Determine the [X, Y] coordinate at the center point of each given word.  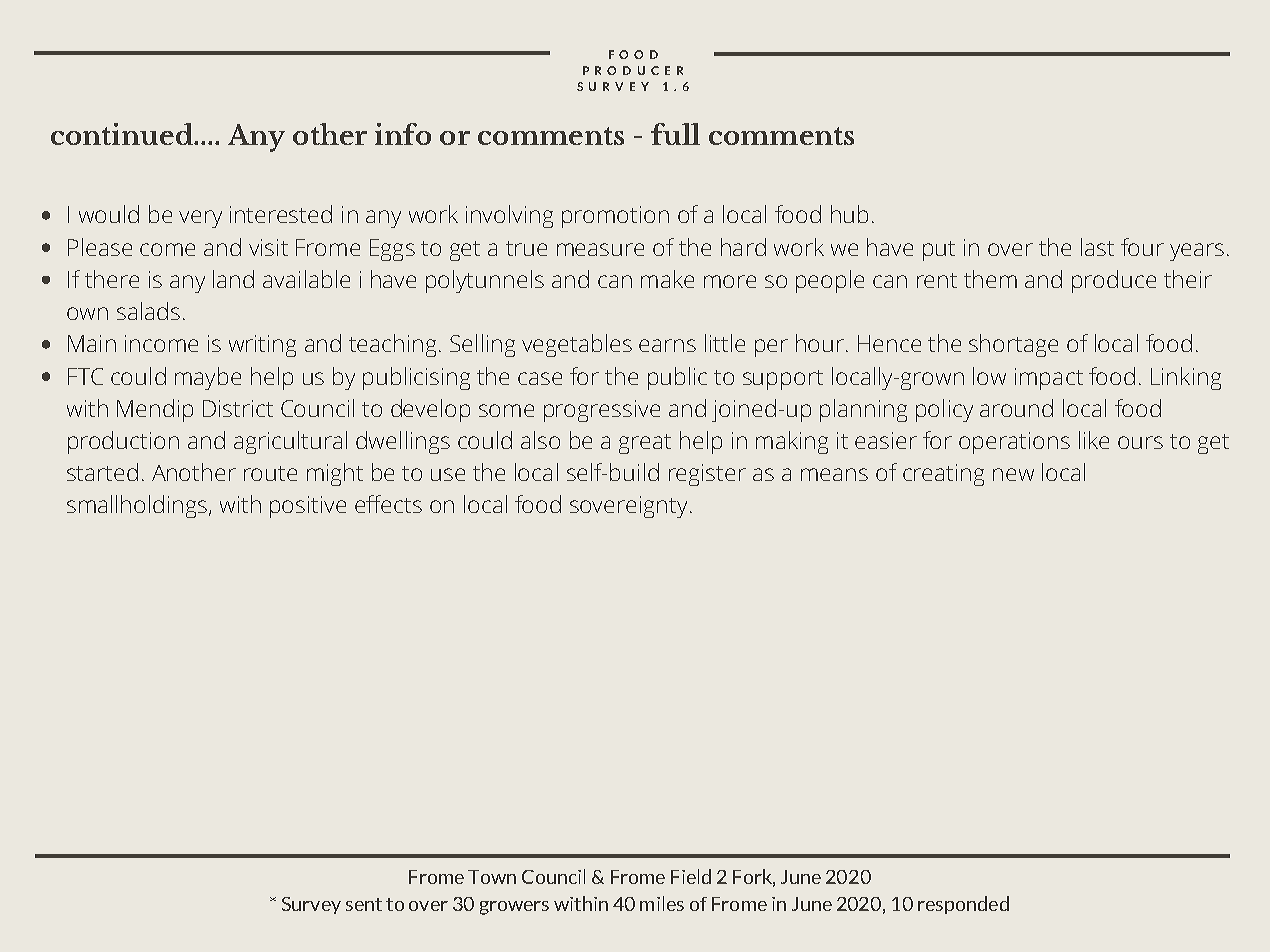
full [675, 134]
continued [123, 134]
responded [963, 905]
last [1097, 247]
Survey [311, 905]
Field [691, 876]
